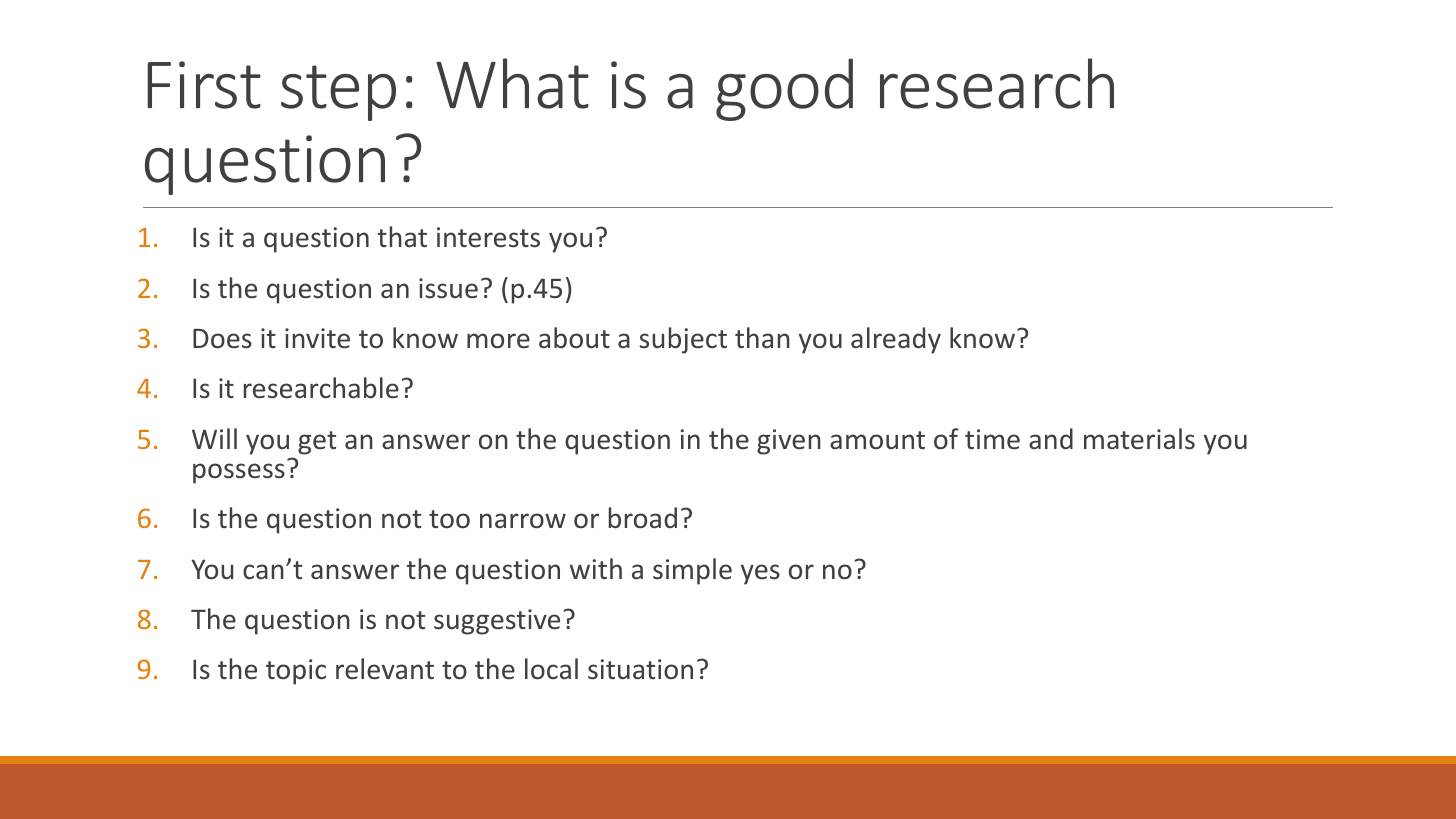 The width and height of the screenshot is (1456, 819). What do you see at coordinates (402, 237) in the screenshot?
I see `that` at bounding box center [402, 237].
